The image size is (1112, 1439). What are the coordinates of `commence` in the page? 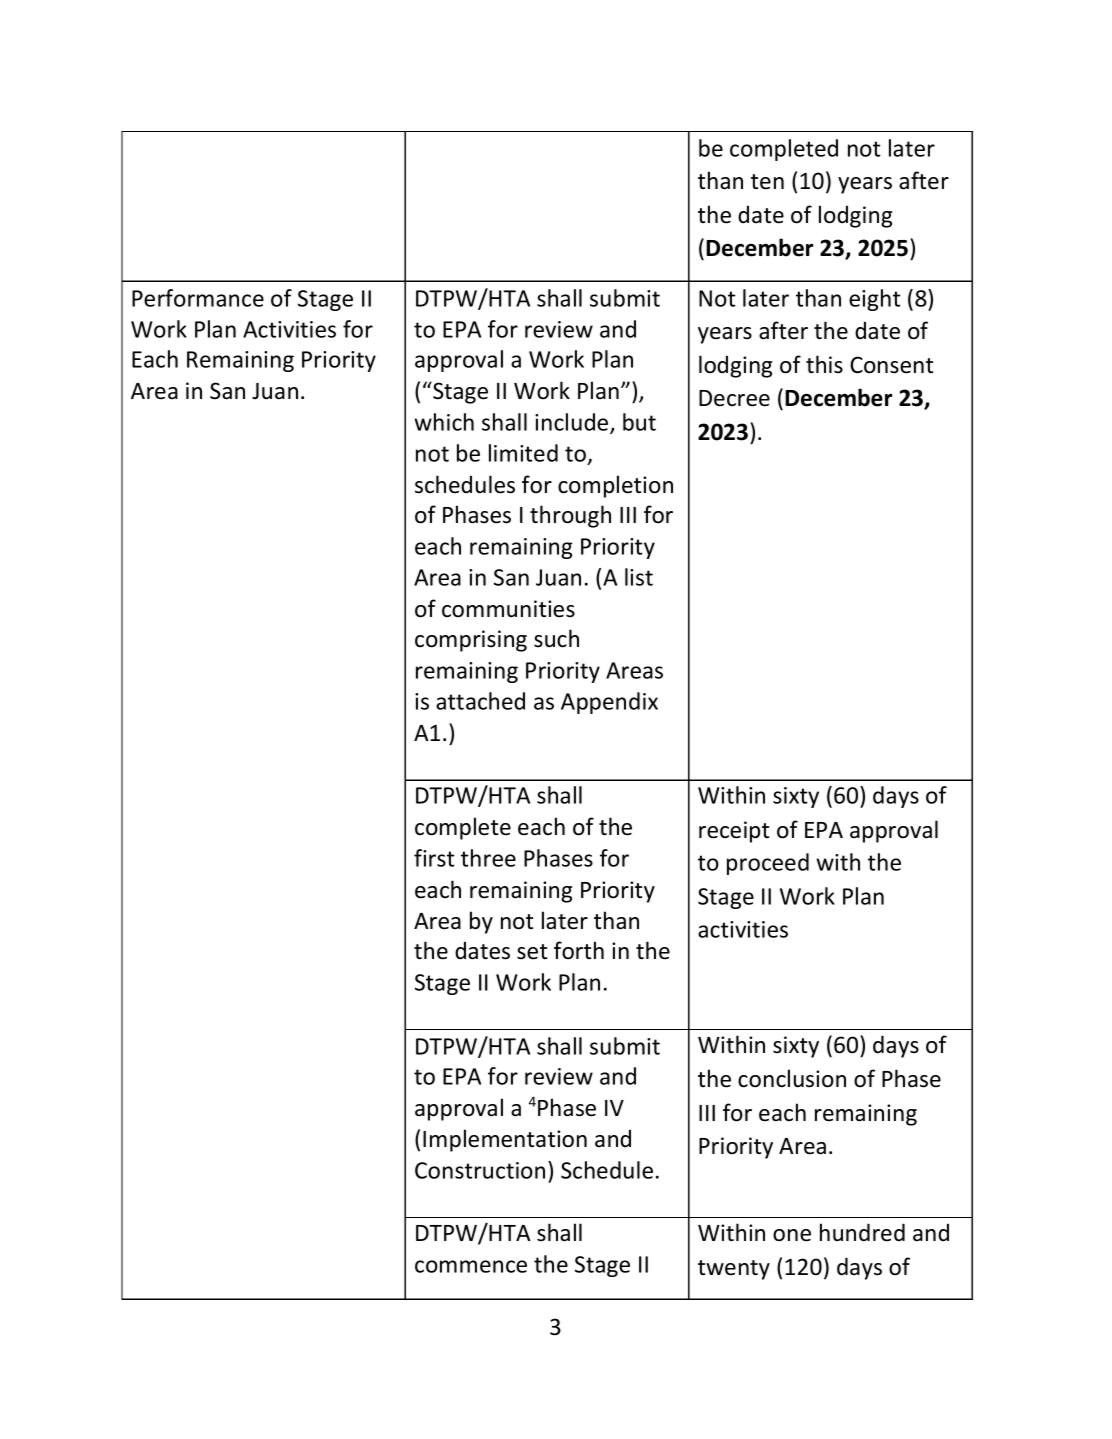 It's located at (471, 1266).
